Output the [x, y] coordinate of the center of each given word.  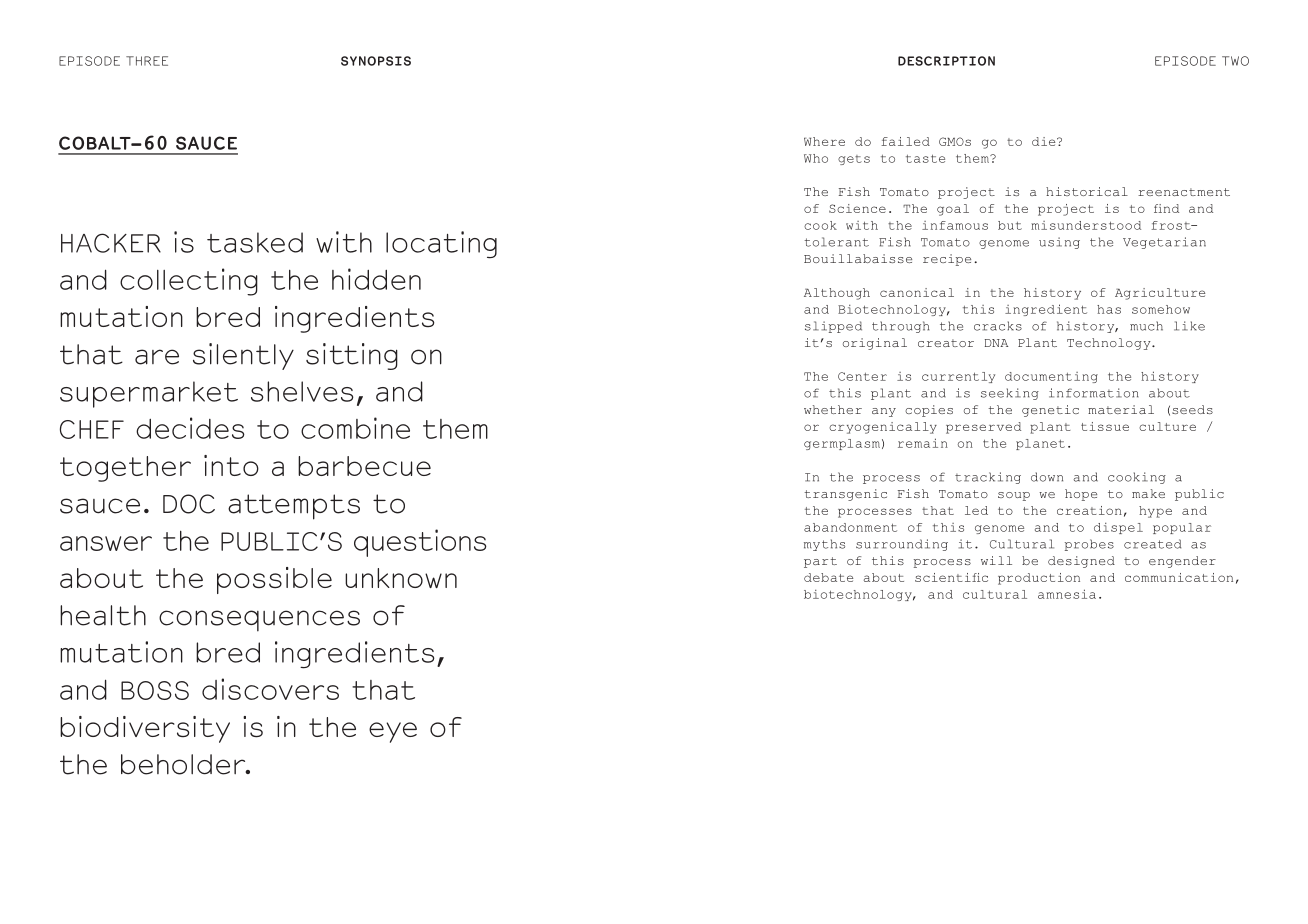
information [1094, 393]
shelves [302, 391]
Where [824, 141]
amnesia [1067, 594]
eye [393, 732]
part [820, 562]
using [1059, 243]
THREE [147, 61]
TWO [1235, 61]
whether [833, 409]
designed [1081, 562]
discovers [270, 689]
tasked [255, 242]
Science [857, 208]
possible [274, 580]
